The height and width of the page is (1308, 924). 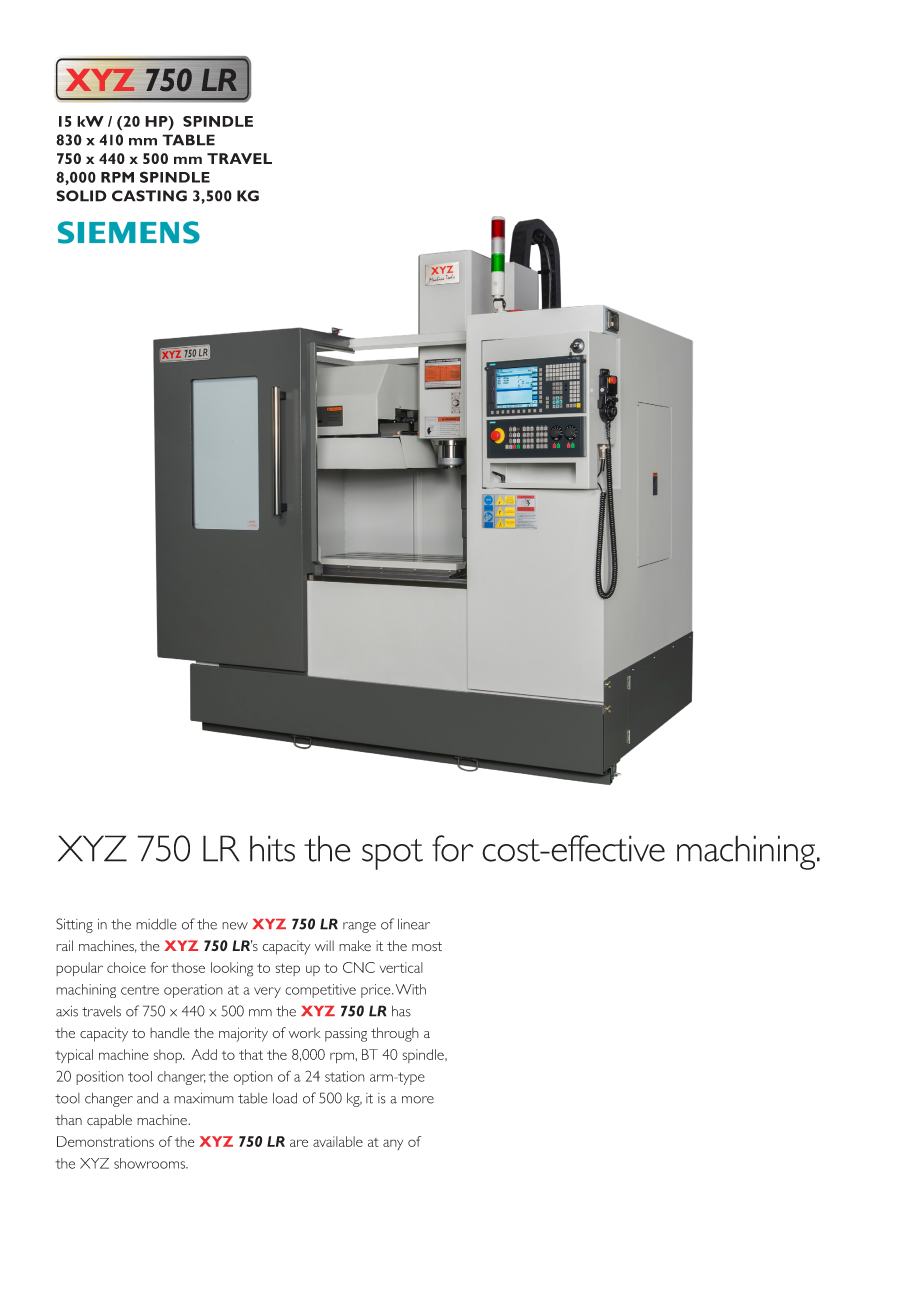 I want to click on make, so click(x=355, y=945).
